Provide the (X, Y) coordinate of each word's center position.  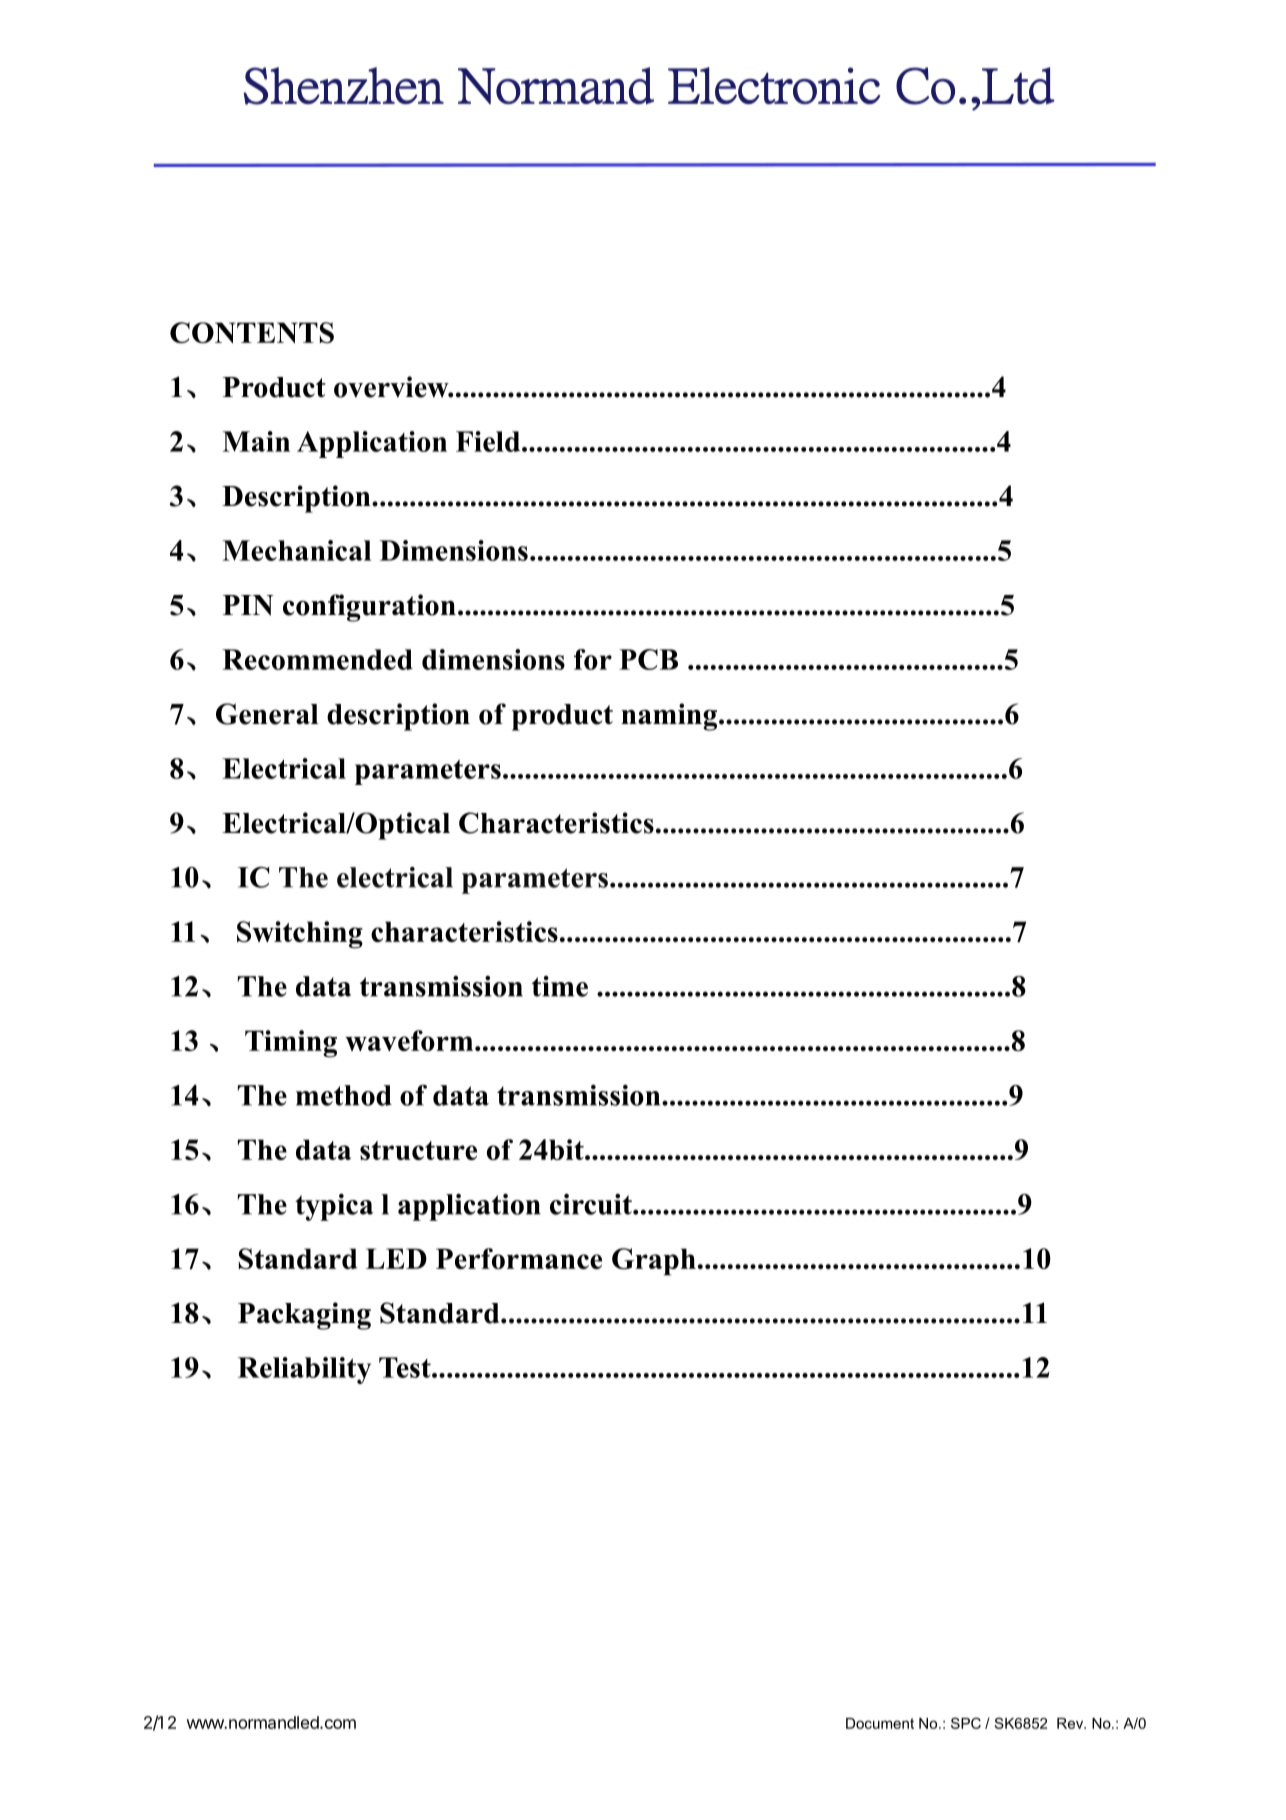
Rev (1071, 1723)
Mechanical (296, 550)
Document (880, 1723)
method (344, 1095)
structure (418, 1150)
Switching (300, 935)
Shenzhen (344, 86)
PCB (648, 659)
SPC (966, 1723)
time (560, 986)
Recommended (317, 659)
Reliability (304, 1370)
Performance (519, 1258)
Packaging (304, 1316)
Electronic (774, 85)
